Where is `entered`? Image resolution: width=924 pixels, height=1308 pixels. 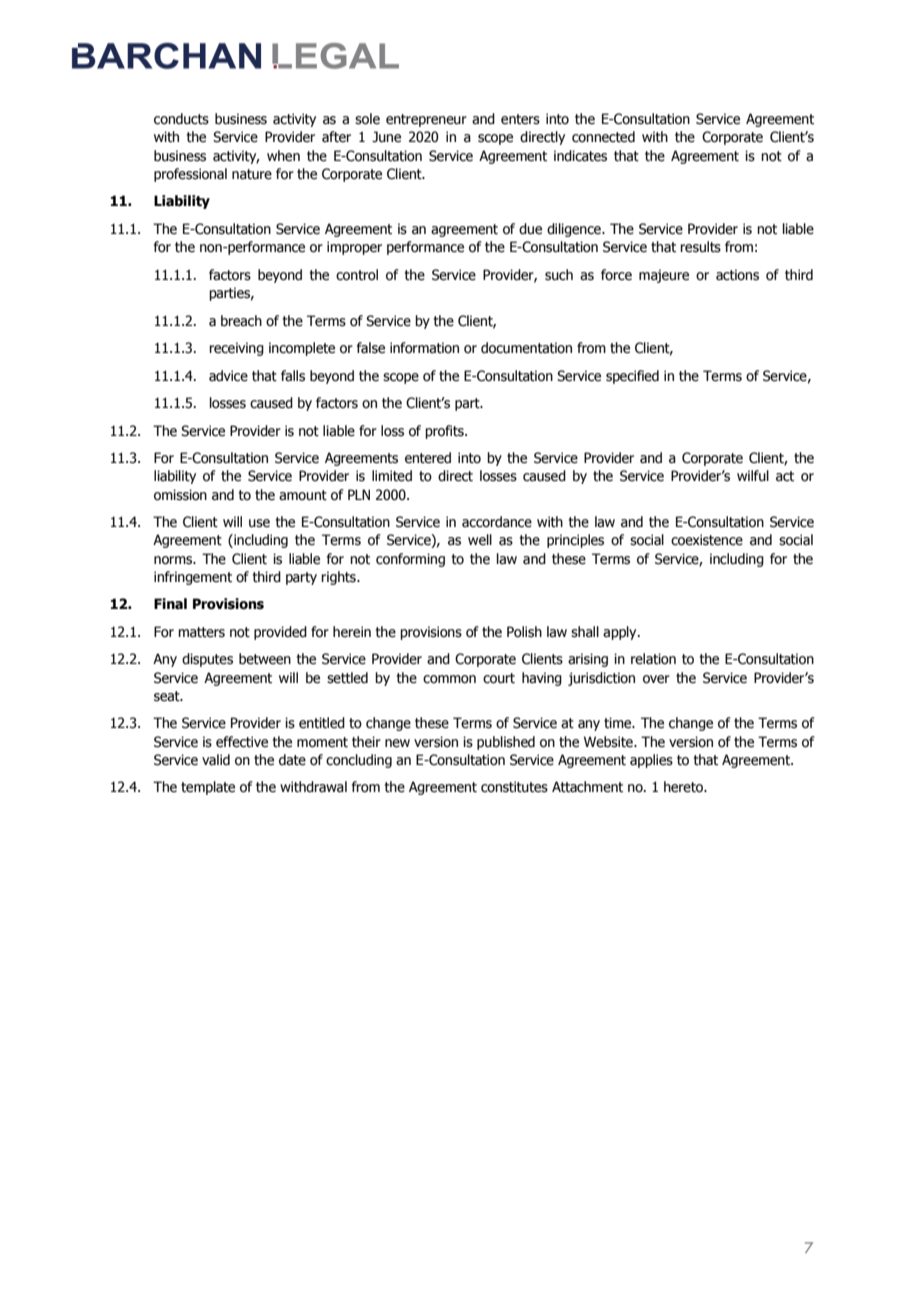 entered is located at coordinates (428, 458).
